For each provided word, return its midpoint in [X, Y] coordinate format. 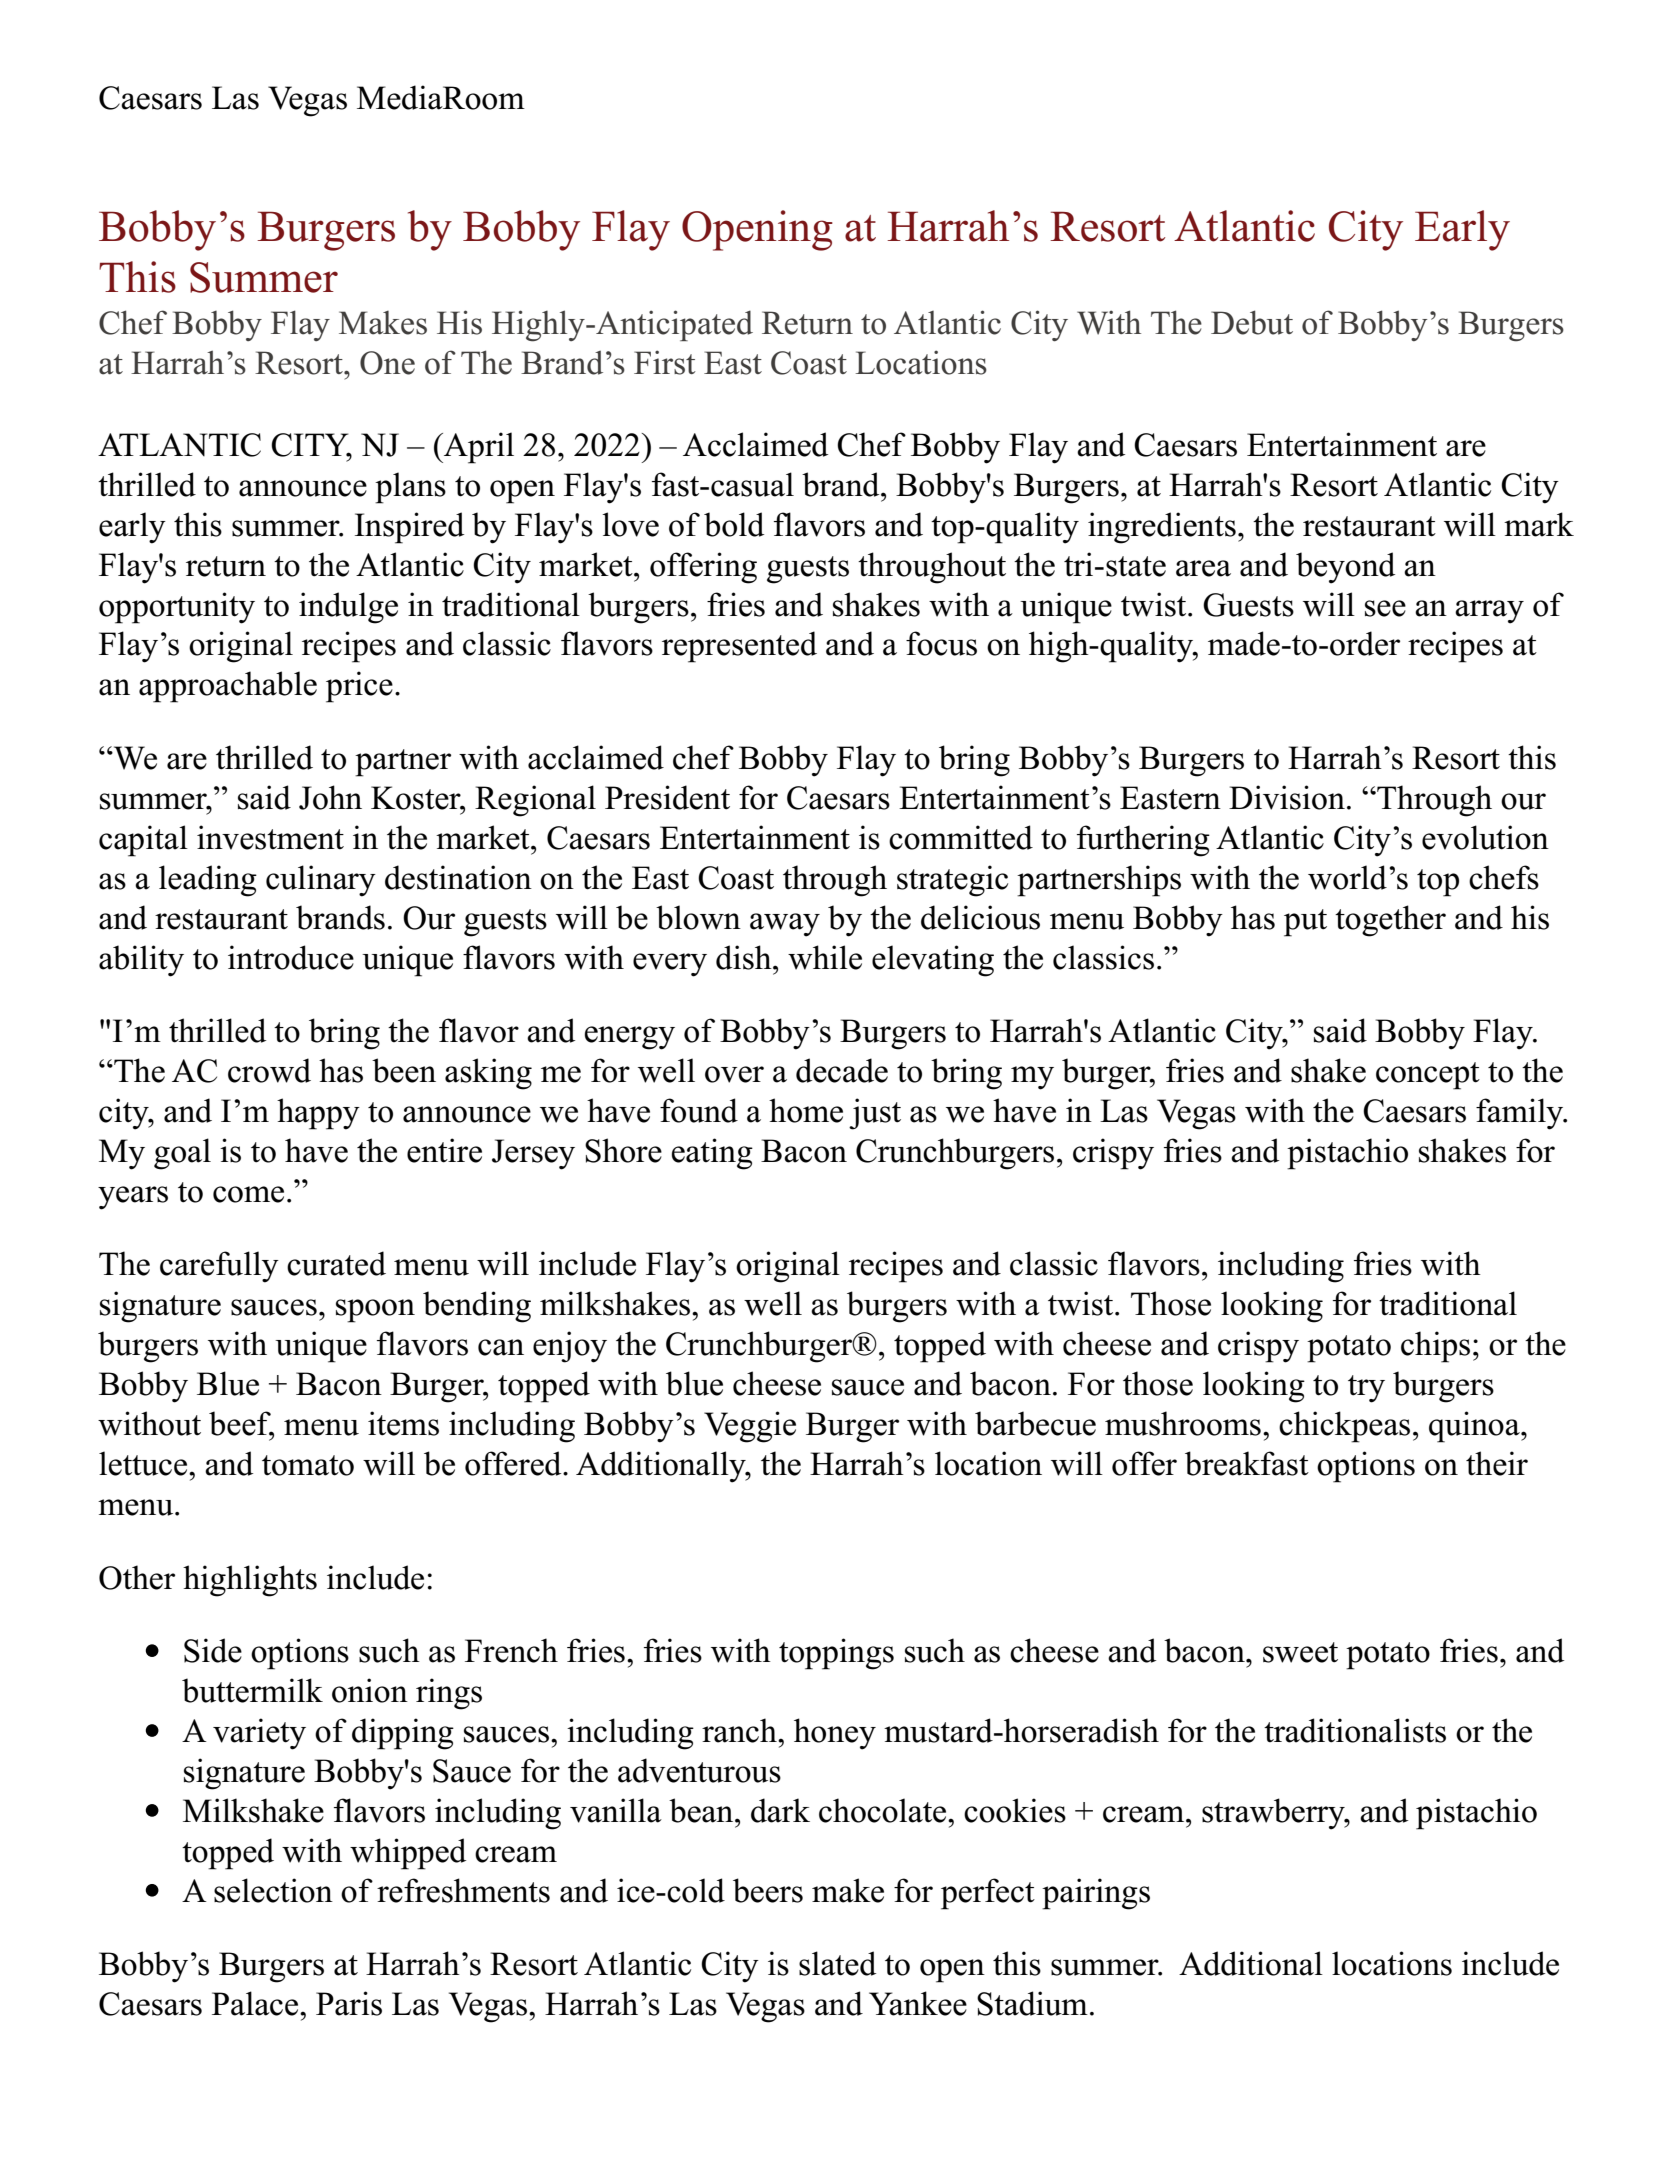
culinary [321, 881]
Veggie [750, 1427]
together [1390, 921]
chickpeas [1344, 1427]
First [665, 362]
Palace [256, 2003]
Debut [1252, 322]
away [785, 925]
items [403, 1423]
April [478, 448]
